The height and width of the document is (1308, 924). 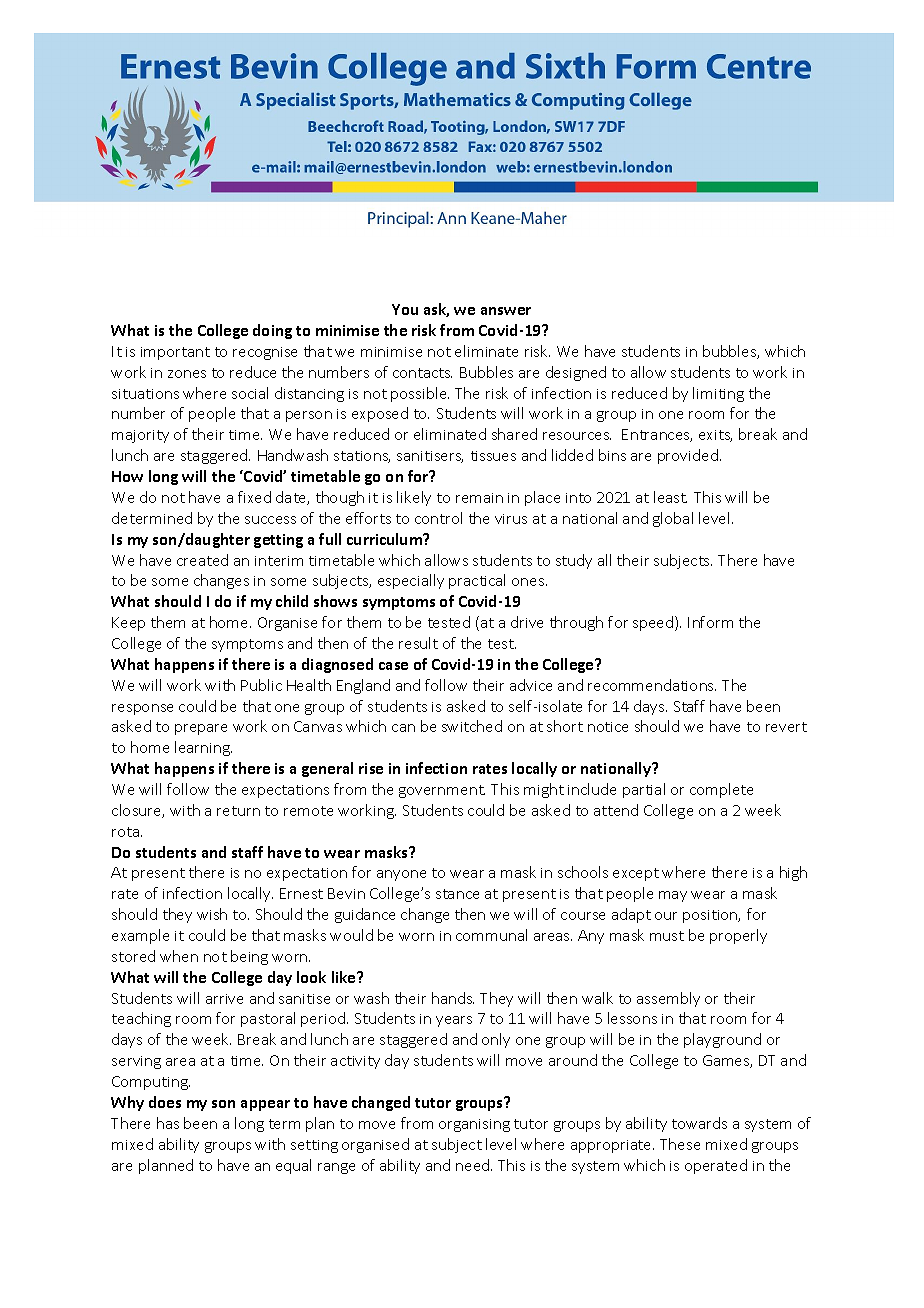 I want to click on important, so click(x=175, y=353).
